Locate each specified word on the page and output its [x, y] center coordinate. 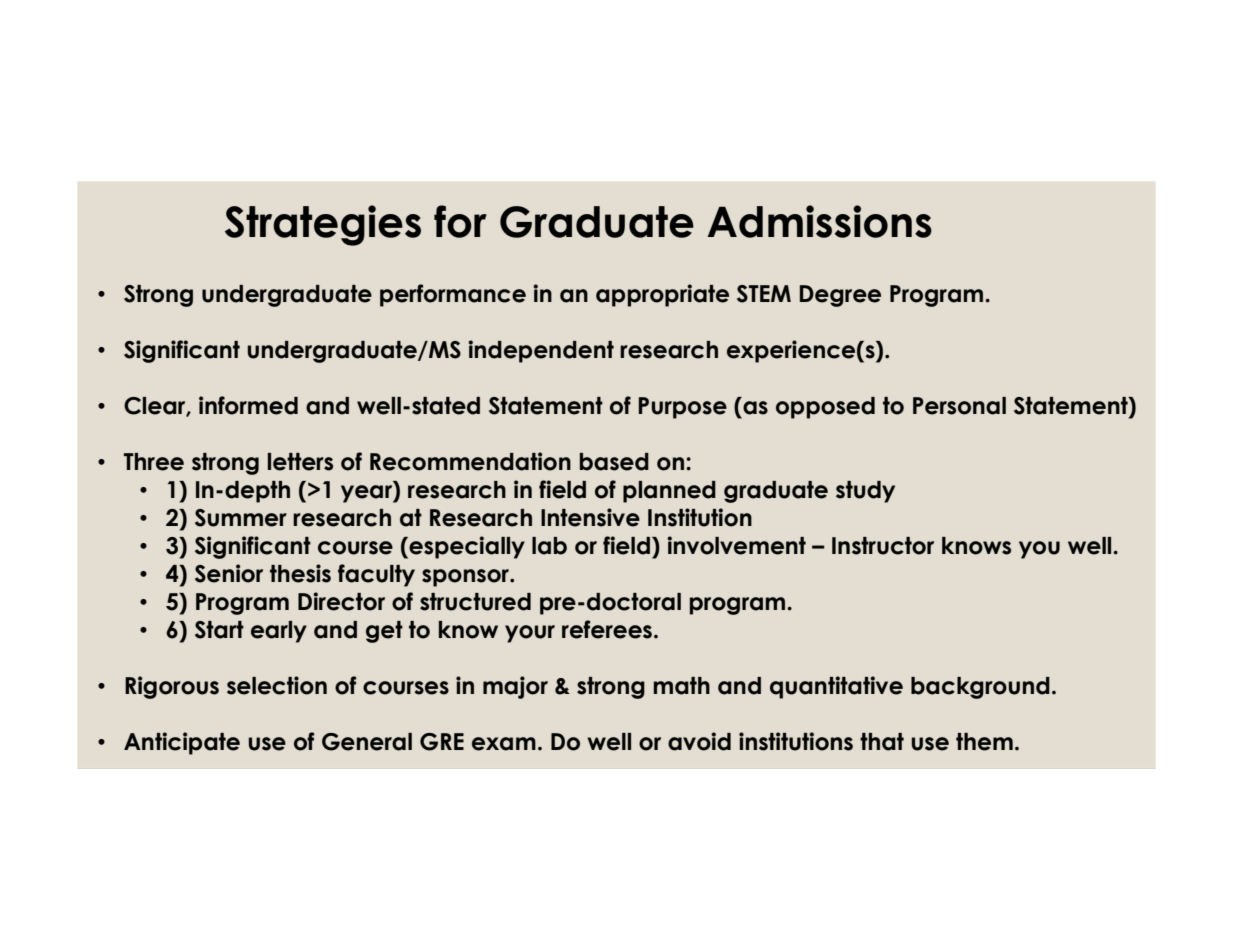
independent [541, 351]
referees [608, 629]
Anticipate [182, 743]
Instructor [883, 546]
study [865, 492]
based [614, 462]
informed [248, 405]
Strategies [323, 225]
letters [300, 462]
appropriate [662, 295]
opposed [825, 408]
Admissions [819, 221]
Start [219, 630]
